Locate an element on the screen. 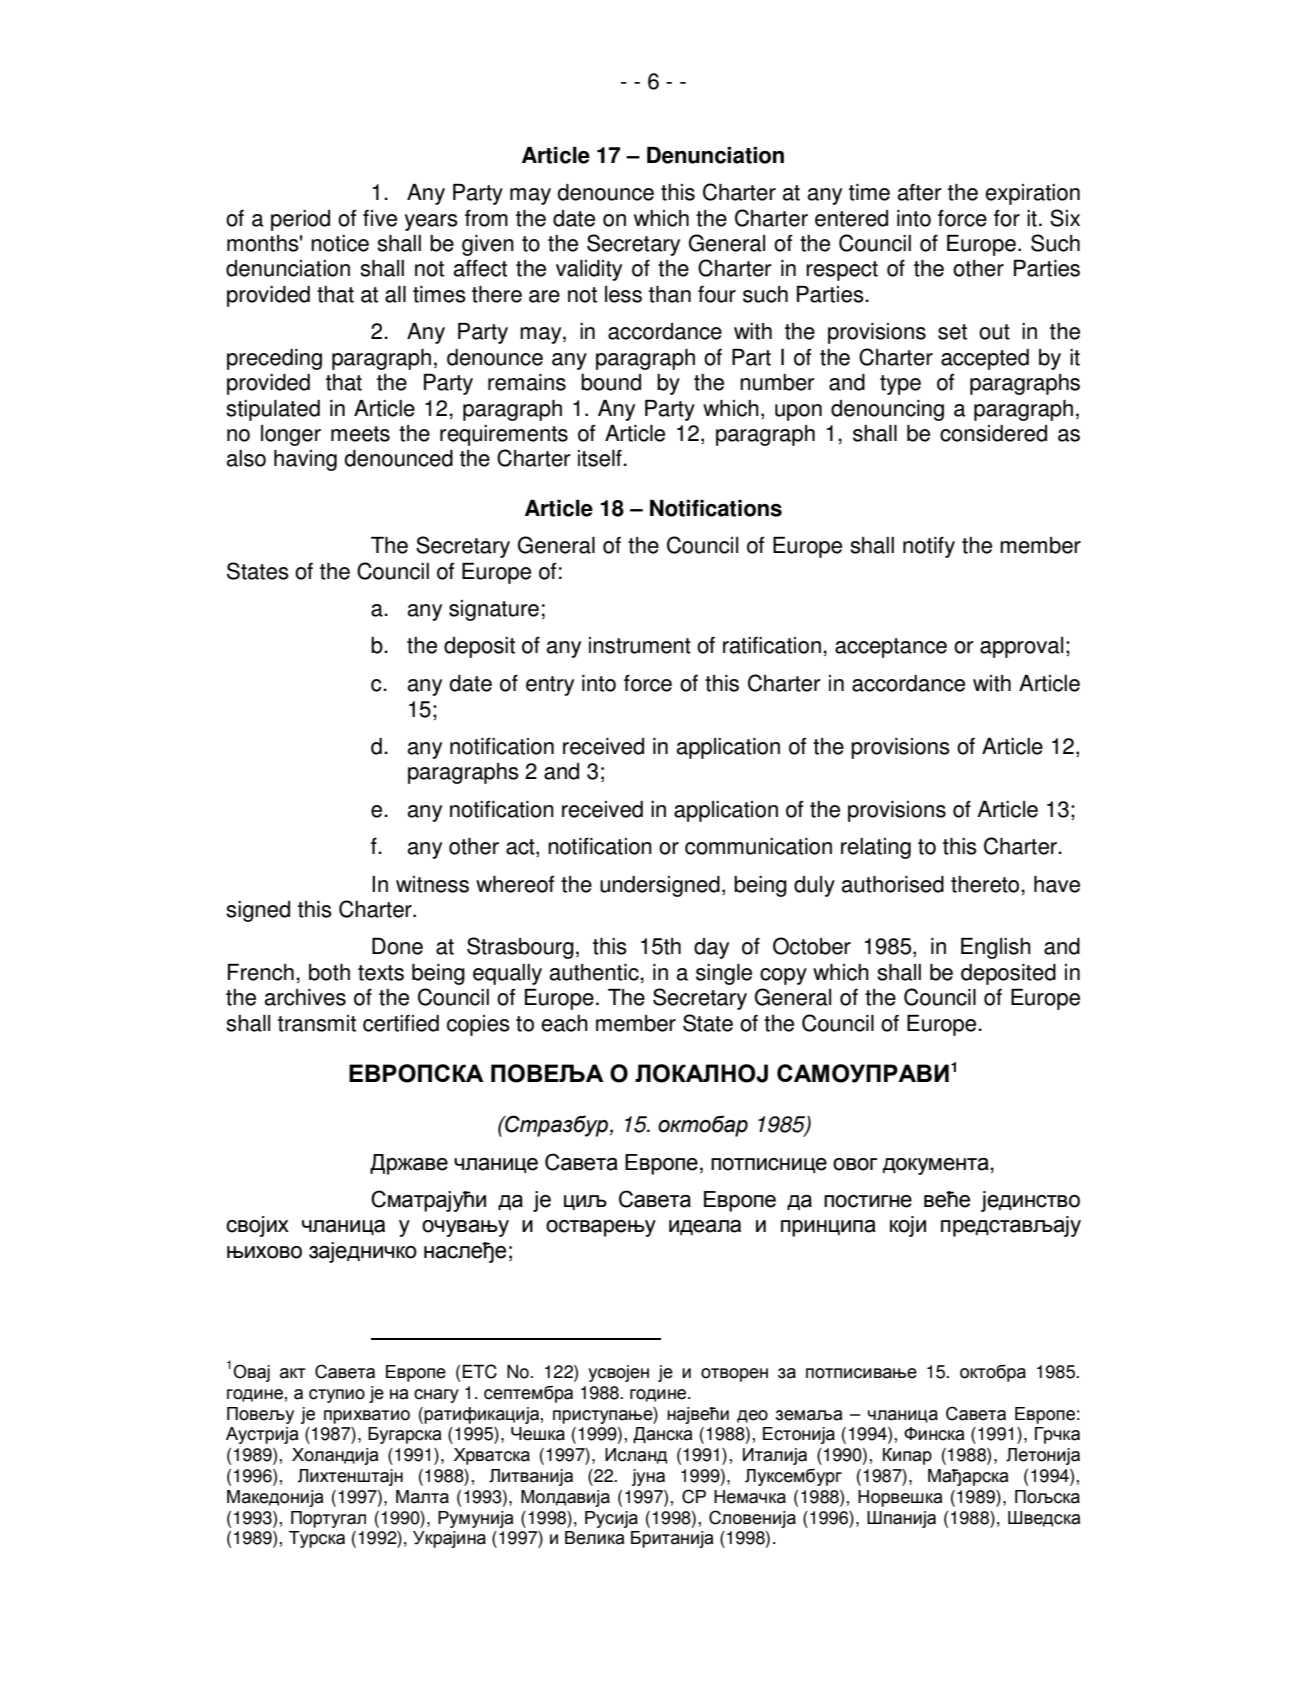 This screenshot has width=1308, height=1692. approval is located at coordinates (1021, 647).
